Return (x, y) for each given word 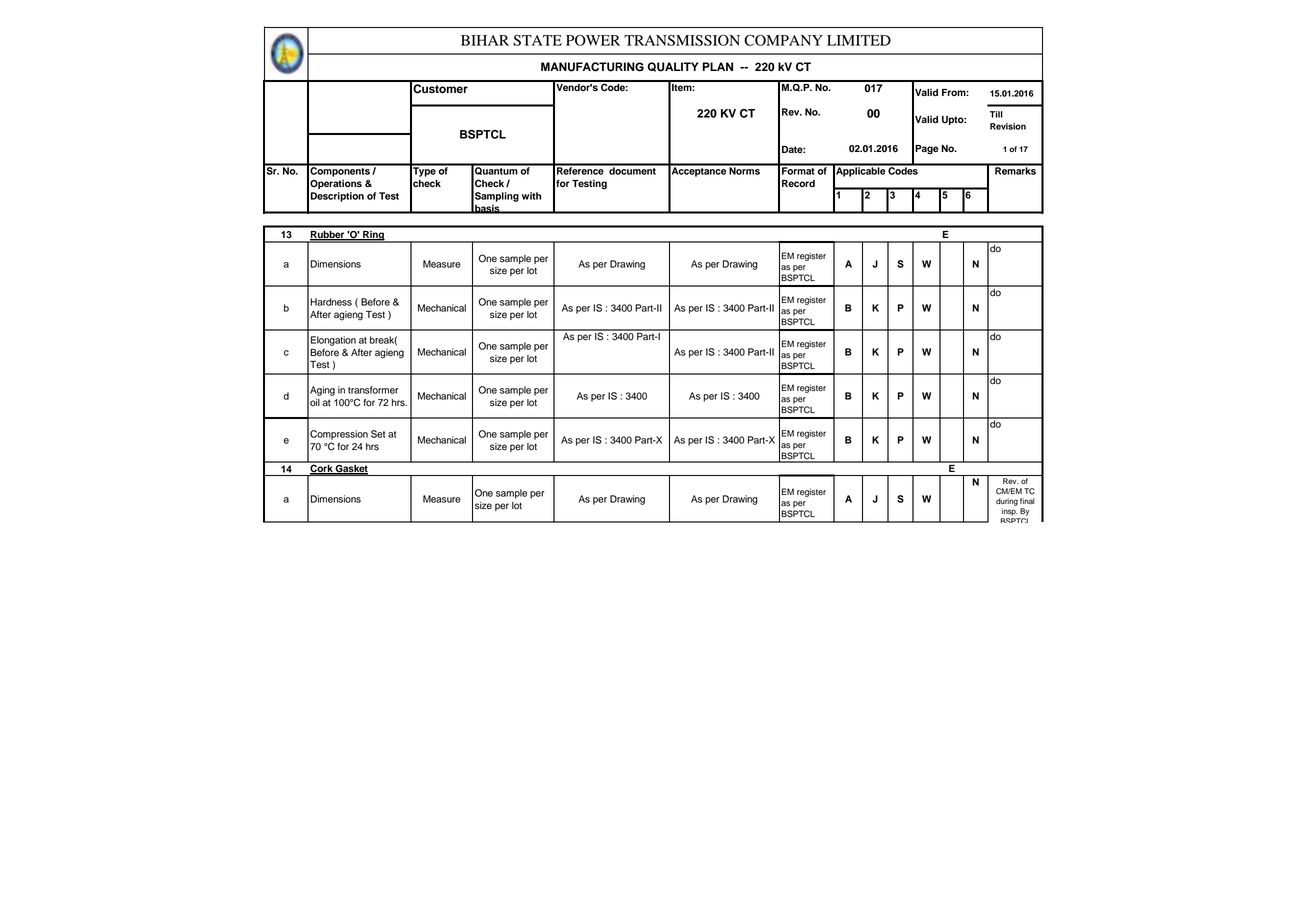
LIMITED (859, 40)
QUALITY (673, 67)
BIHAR (485, 40)
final (1027, 501)
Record (798, 183)
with (531, 196)
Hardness (331, 302)
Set (378, 434)
